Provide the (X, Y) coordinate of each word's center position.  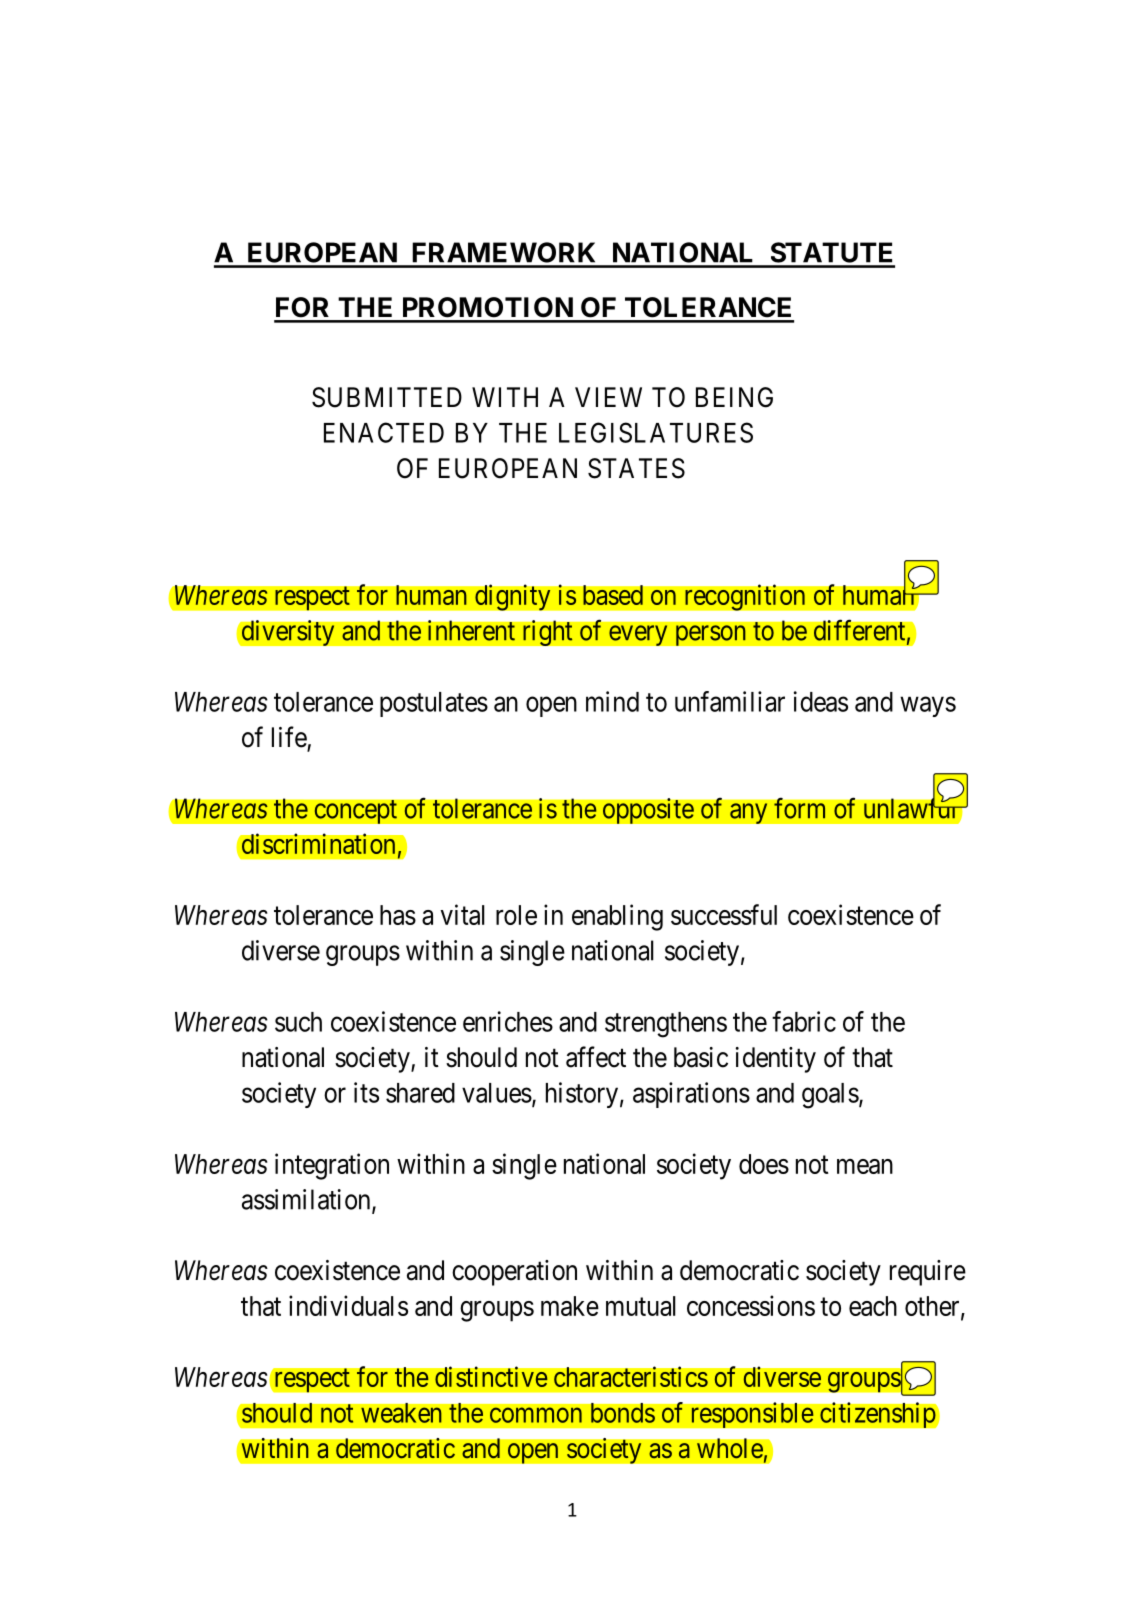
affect (596, 1057)
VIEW (608, 397)
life (290, 738)
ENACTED (384, 432)
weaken (401, 1413)
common (536, 1415)
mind (612, 701)
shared (420, 1093)
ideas (821, 701)
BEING (734, 397)
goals (830, 1096)
